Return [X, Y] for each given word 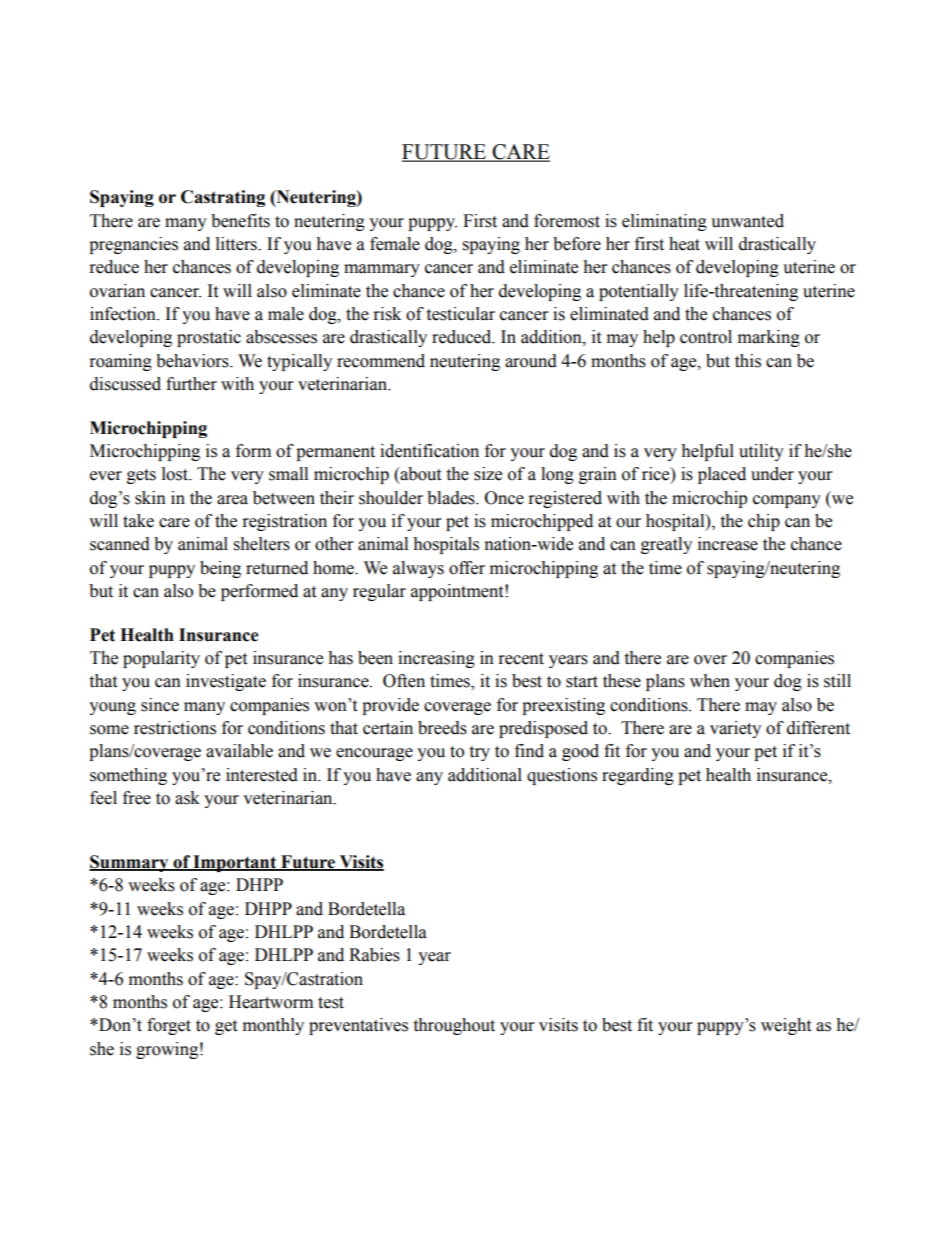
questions [562, 776]
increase [728, 544]
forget [169, 1026]
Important [235, 863]
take [138, 521]
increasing [436, 659]
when [710, 681]
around [531, 361]
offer [467, 568]
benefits [240, 221]
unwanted [747, 221]
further [191, 384]
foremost [567, 221]
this [748, 361]
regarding [638, 776]
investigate [226, 682]
